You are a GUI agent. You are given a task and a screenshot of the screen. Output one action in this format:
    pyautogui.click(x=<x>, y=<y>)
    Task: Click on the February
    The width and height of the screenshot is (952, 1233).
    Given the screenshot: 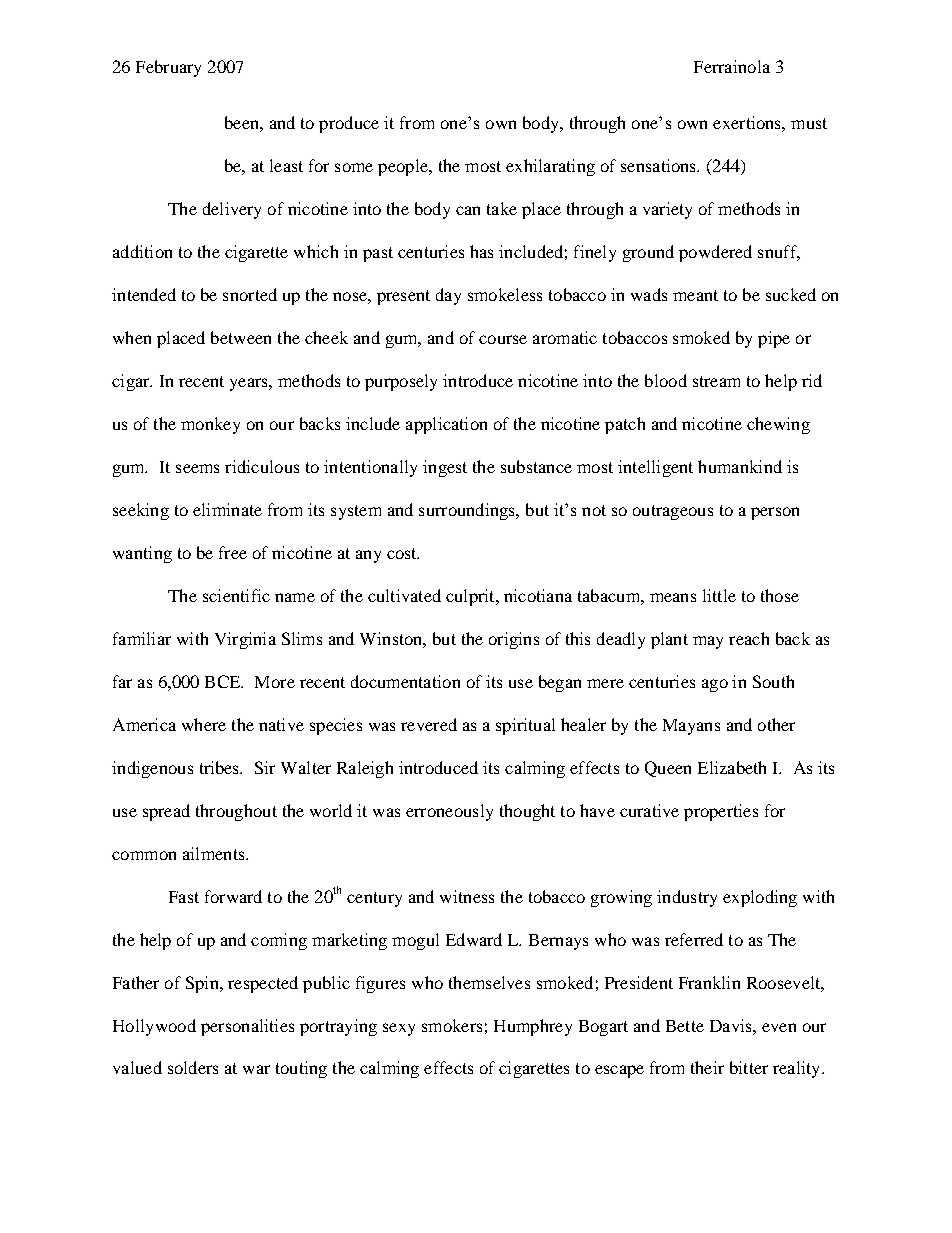 What is the action you would take?
    pyautogui.click(x=168, y=68)
